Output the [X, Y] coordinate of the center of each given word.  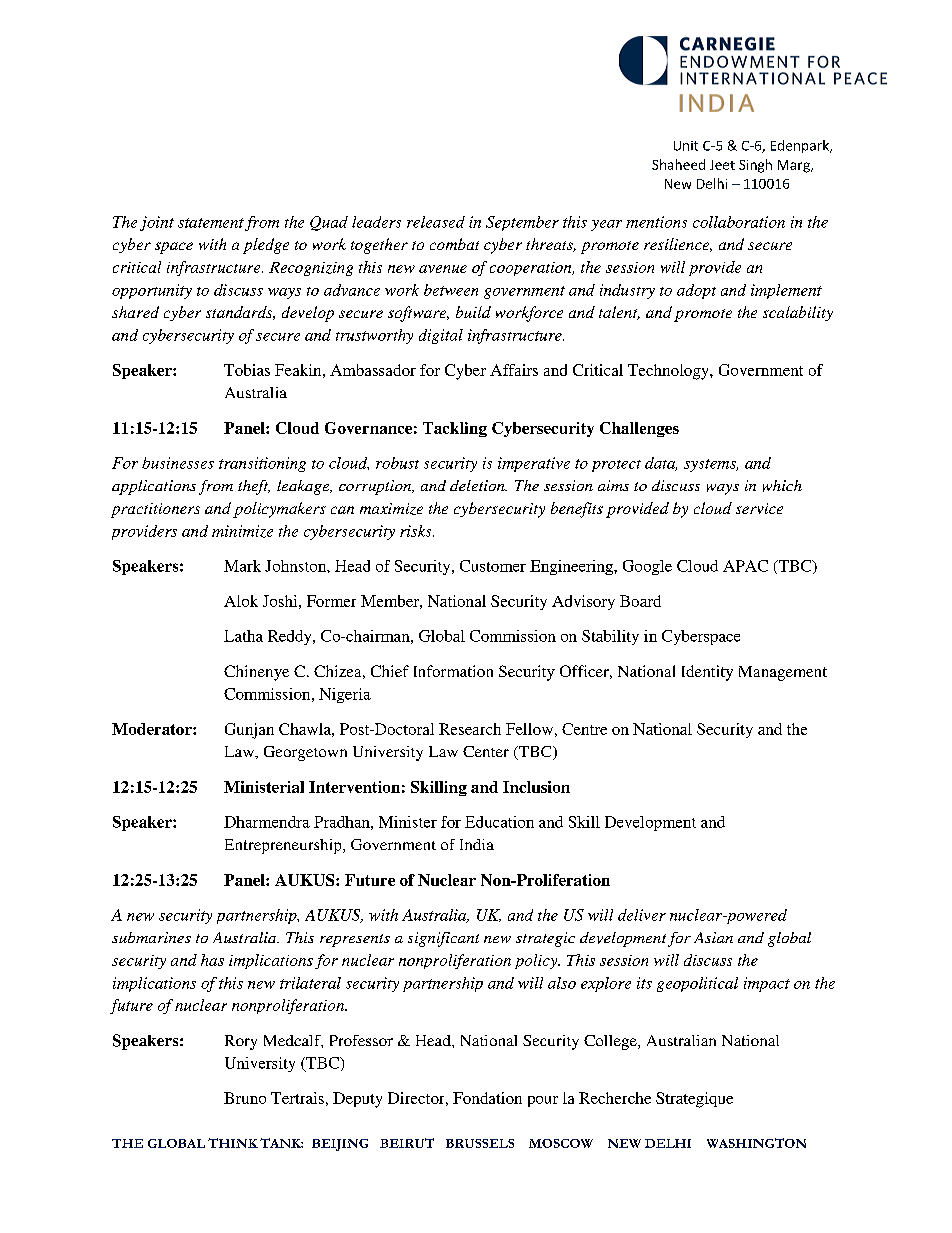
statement [211, 223]
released [436, 222]
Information [453, 671]
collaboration [739, 222]
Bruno [245, 1098]
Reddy [291, 637]
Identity [707, 673]
